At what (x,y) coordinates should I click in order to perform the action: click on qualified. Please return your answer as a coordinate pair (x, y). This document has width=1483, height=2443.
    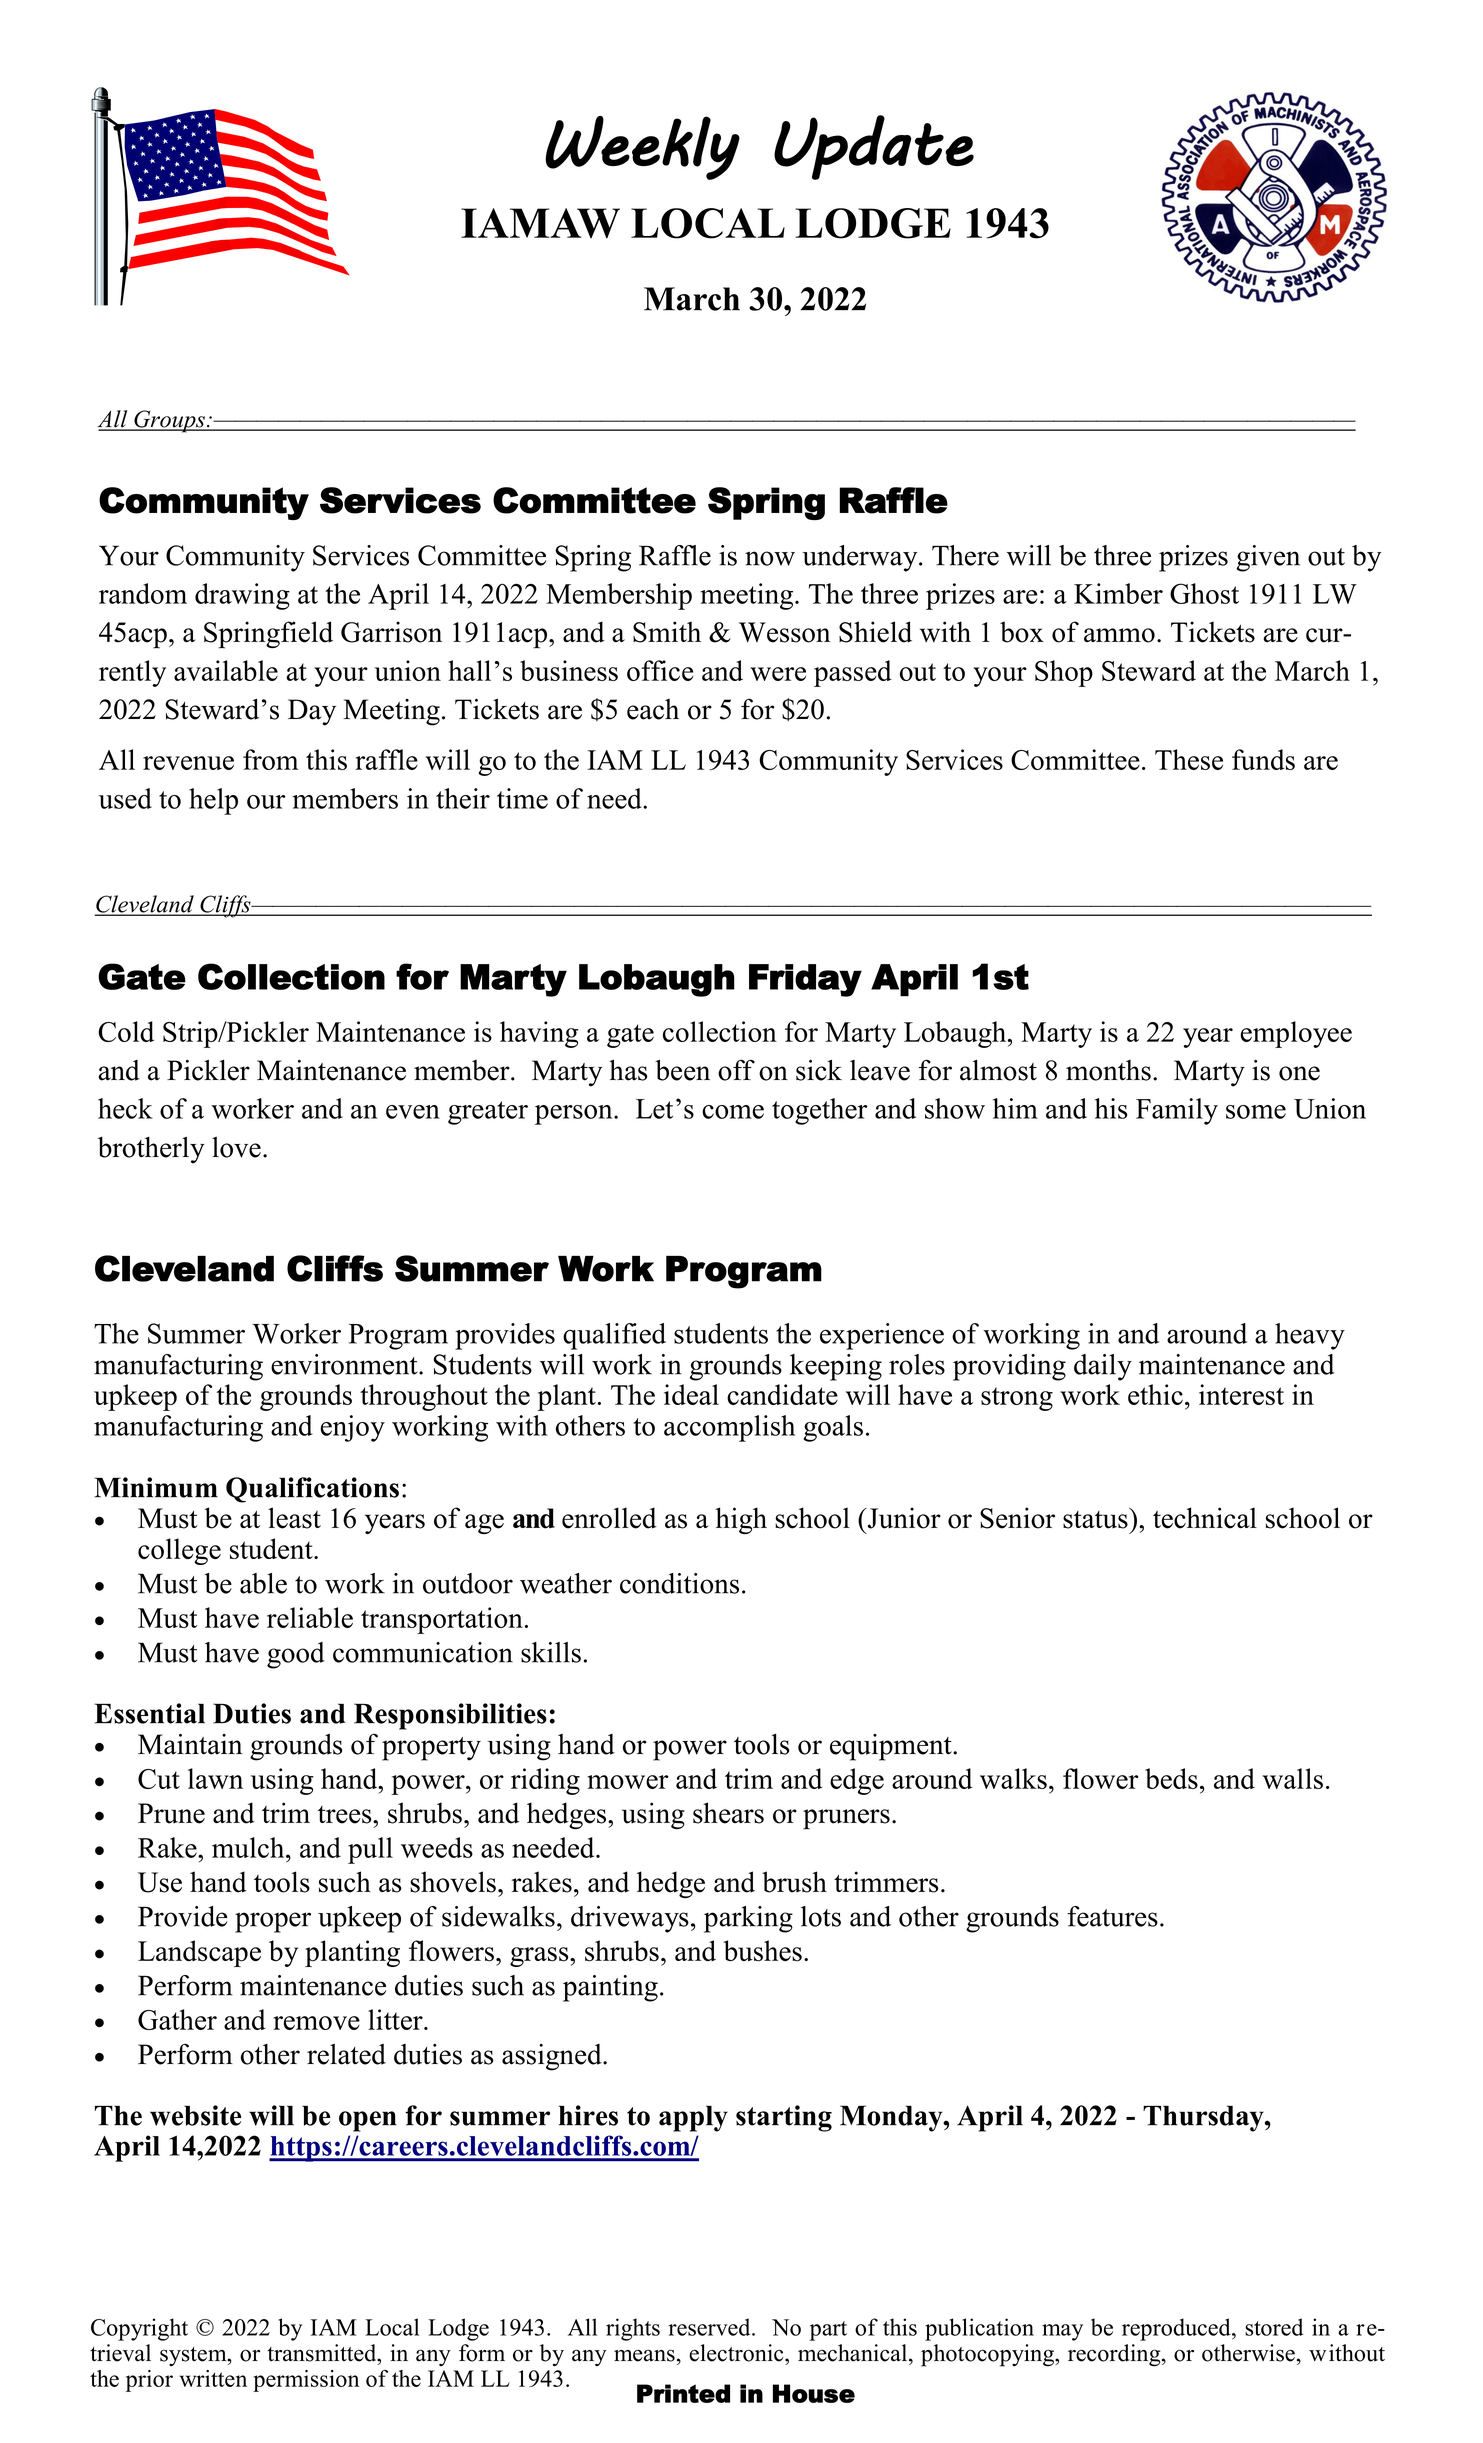
    Looking at the image, I should click on (614, 1336).
